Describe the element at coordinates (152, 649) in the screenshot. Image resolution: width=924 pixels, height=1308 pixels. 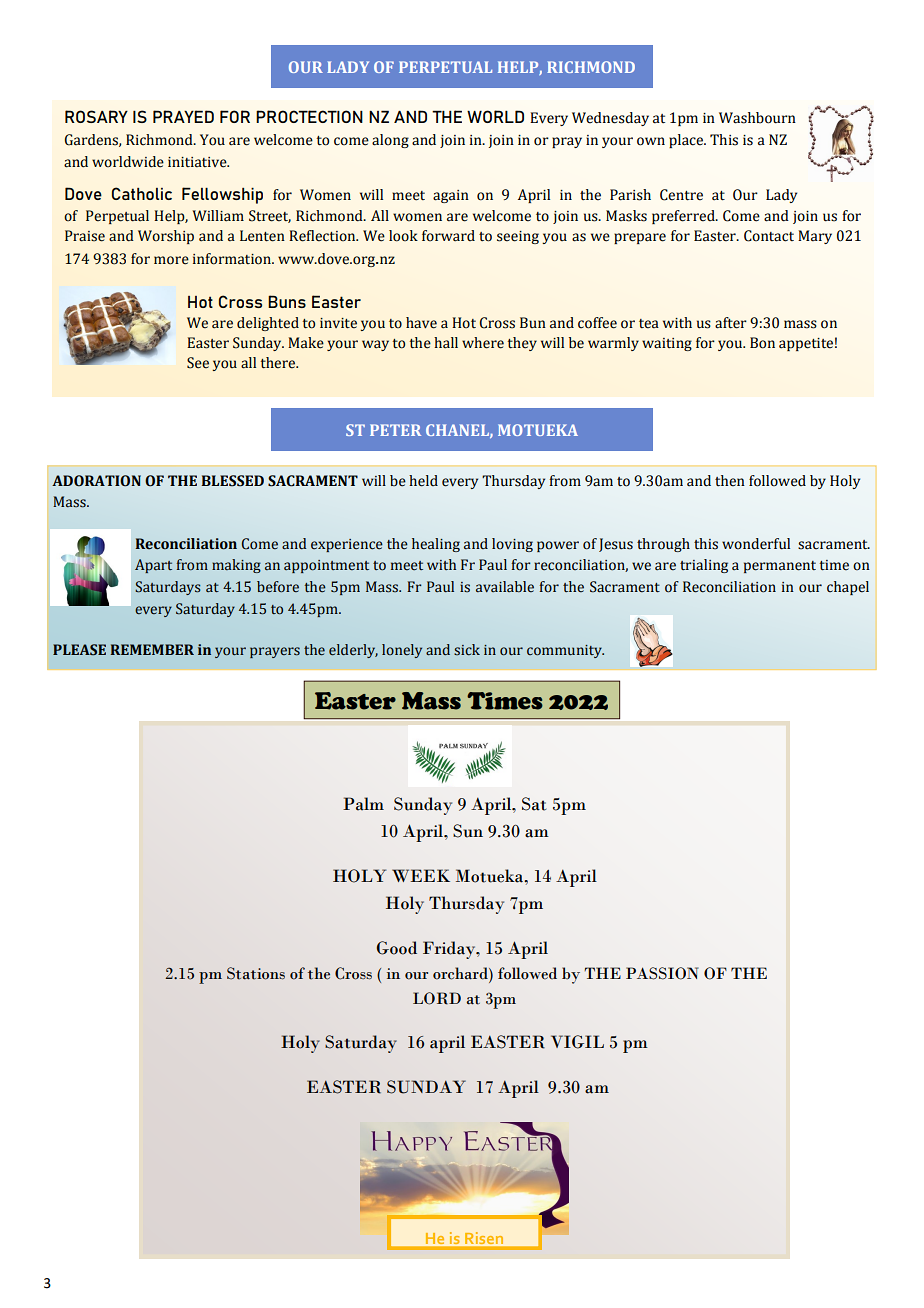
I see `REMEMBER` at that location.
